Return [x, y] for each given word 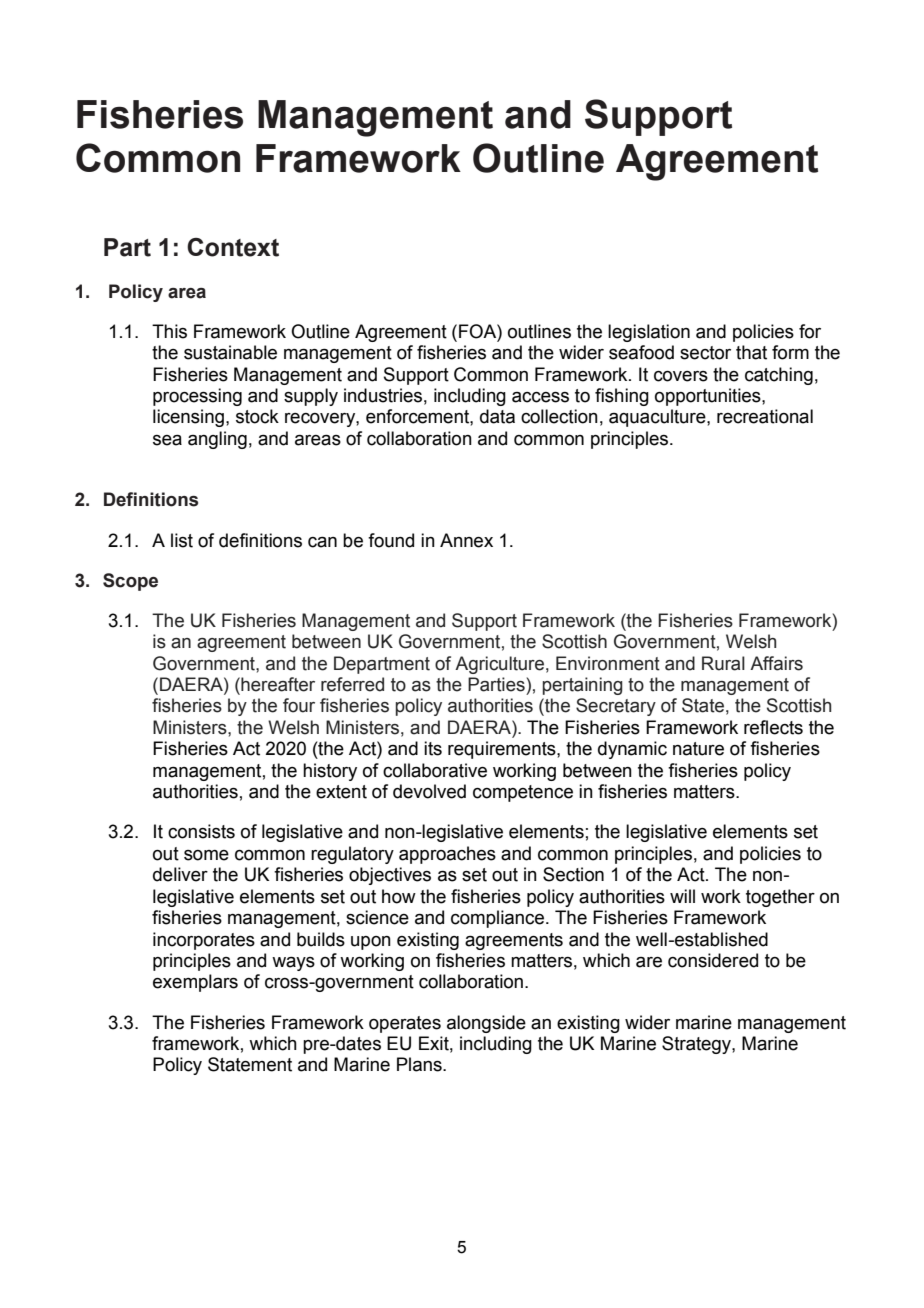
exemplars [195, 983]
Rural [723, 663]
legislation [649, 333]
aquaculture [658, 418]
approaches [447, 855]
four [299, 705]
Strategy [697, 1045]
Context [233, 247]
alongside [486, 1024]
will [682, 896]
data [497, 416]
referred [352, 684]
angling [217, 440]
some [206, 855]
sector [705, 353]
